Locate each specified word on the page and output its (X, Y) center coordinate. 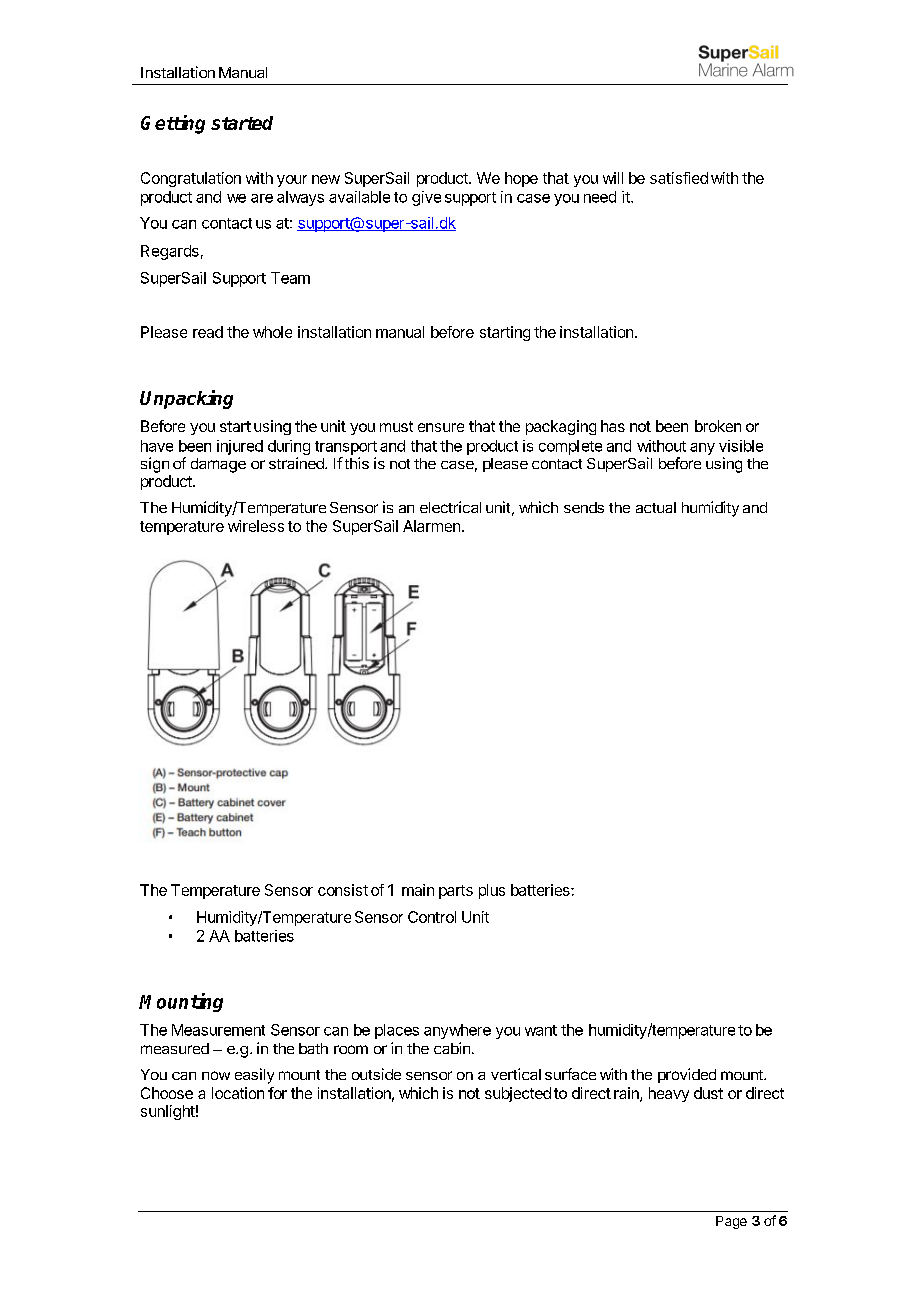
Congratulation (191, 179)
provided (687, 1075)
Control (432, 917)
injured (240, 447)
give (426, 198)
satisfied (679, 178)
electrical (450, 507)
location (238, 1093)
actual (656, 507)
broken (718, 426)
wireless (256, 526)
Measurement (218, 1030)
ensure (441, 427)
